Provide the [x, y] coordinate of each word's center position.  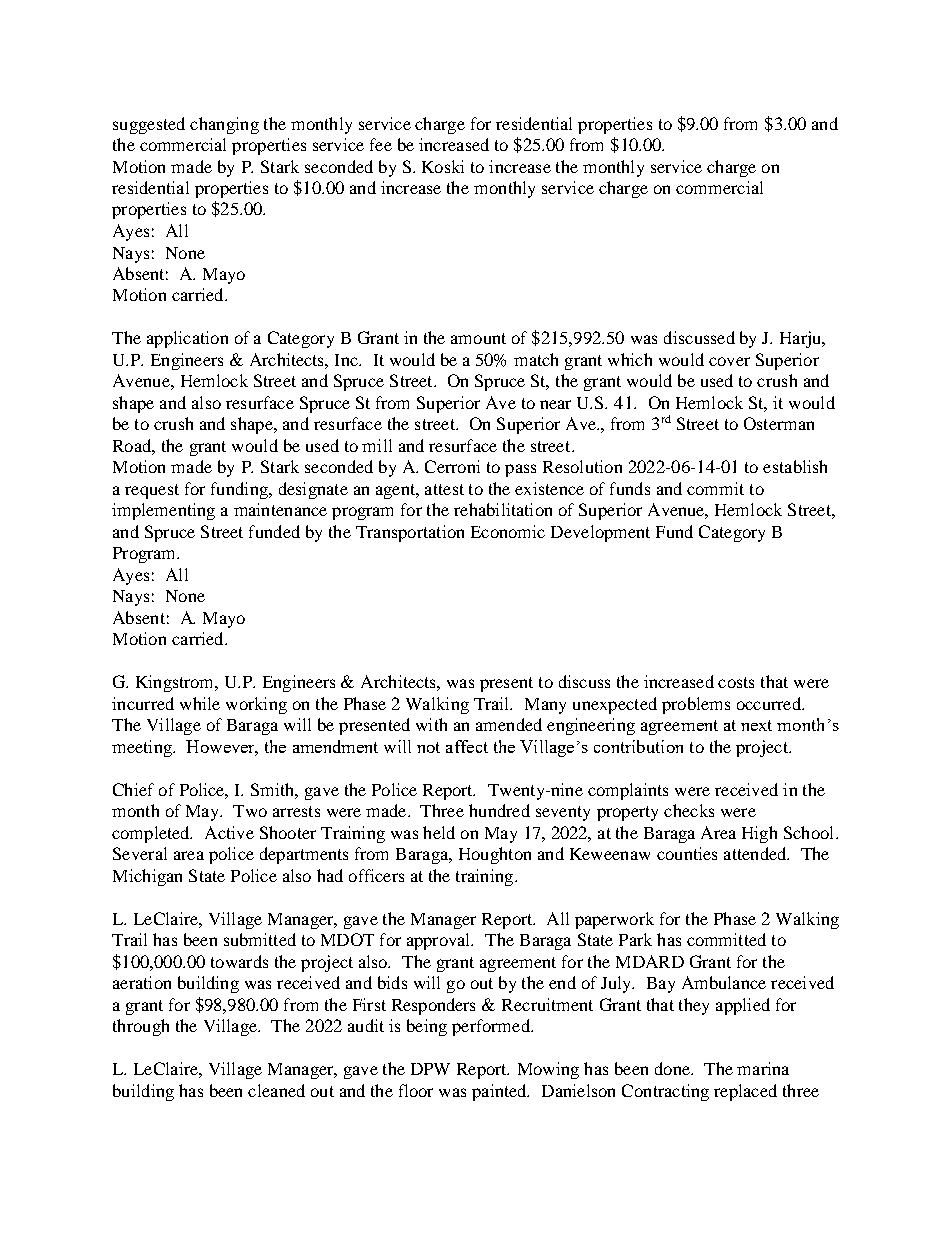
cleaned [276, 1090]
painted [500, 1092]
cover [729, 361]
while [200, 703]
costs [736, 682]
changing [224, 125]
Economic [508, 531]
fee [381, 144]
